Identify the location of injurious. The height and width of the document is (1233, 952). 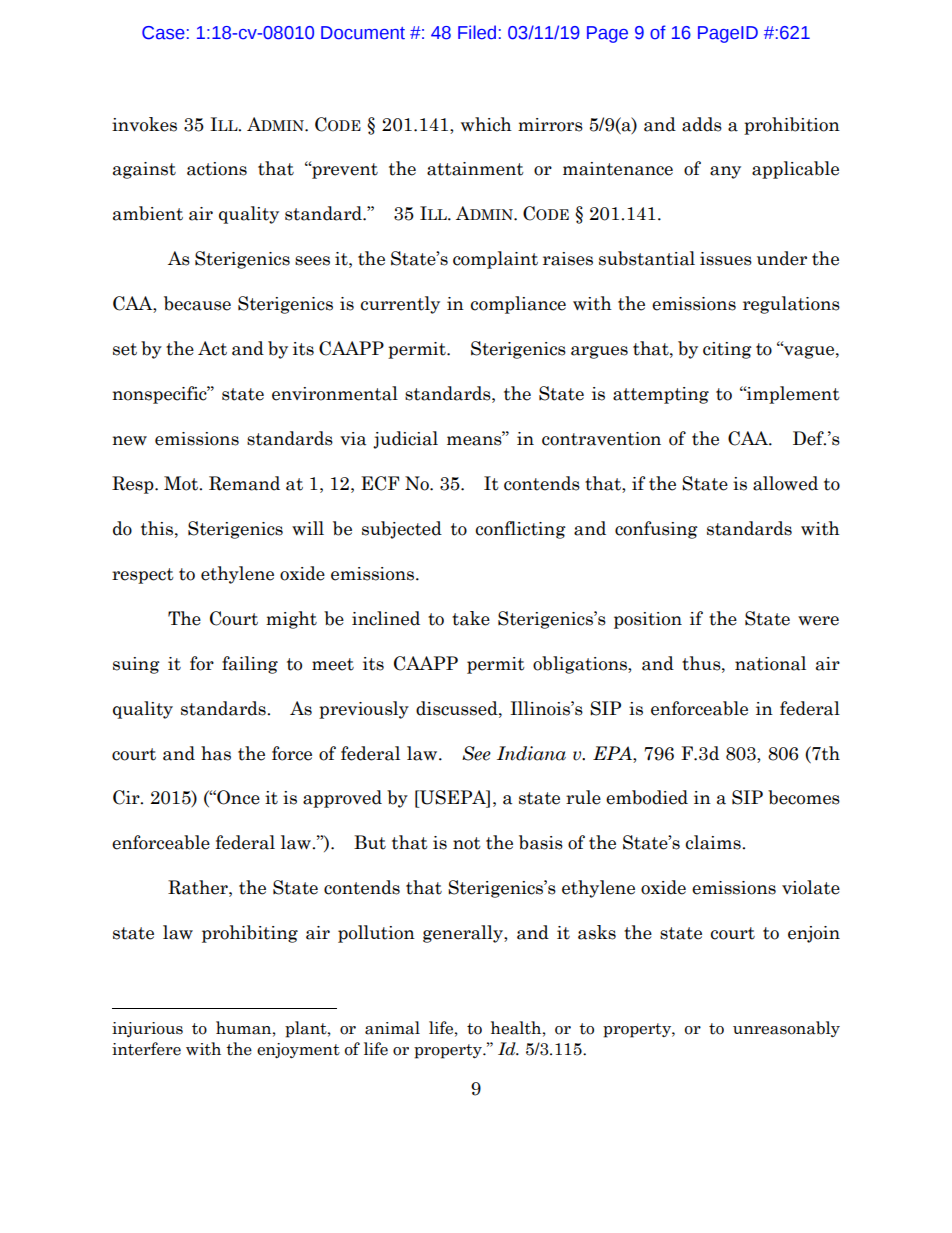
(147, 1029).
